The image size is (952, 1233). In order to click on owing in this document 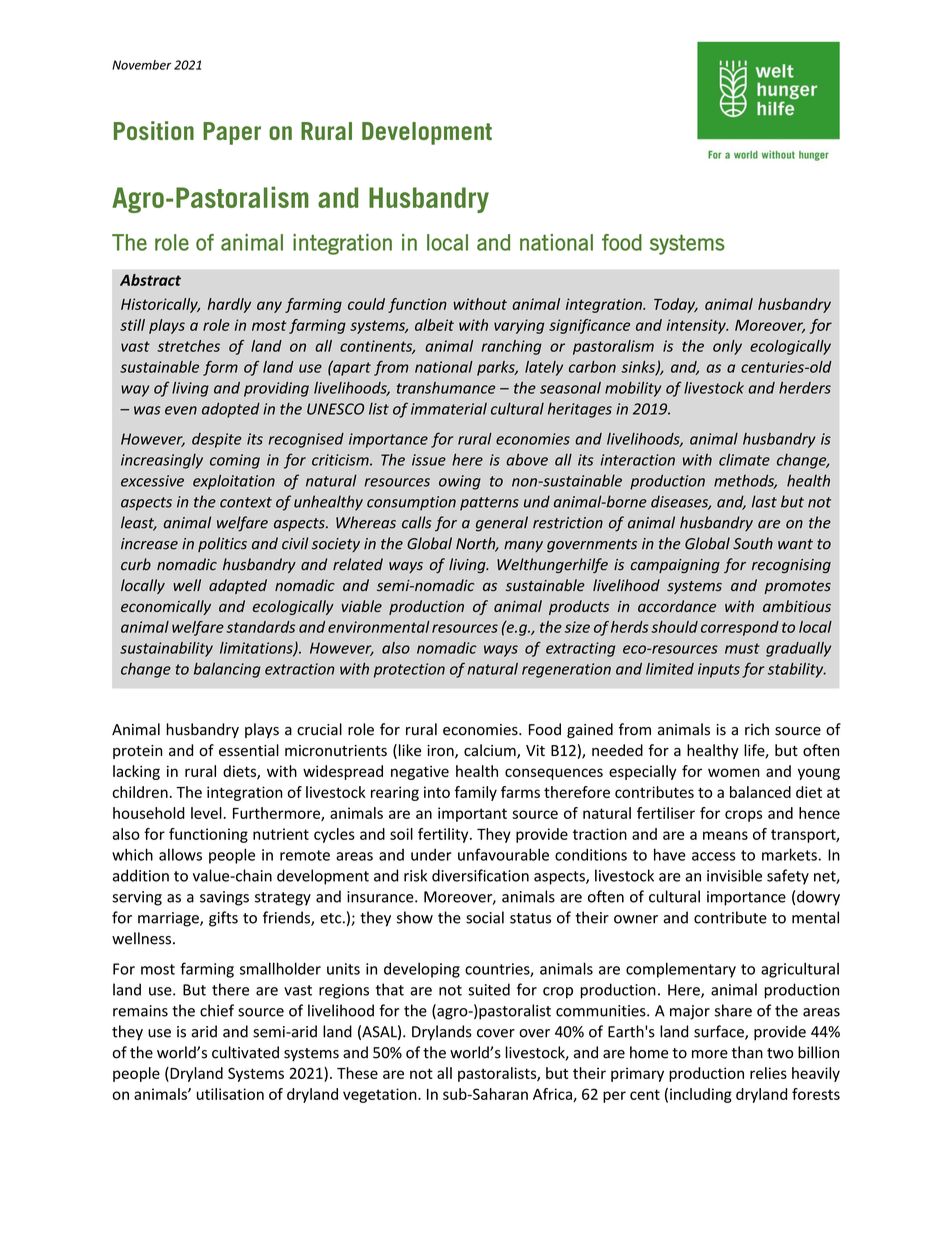, I will do `click(460, 482)`.
